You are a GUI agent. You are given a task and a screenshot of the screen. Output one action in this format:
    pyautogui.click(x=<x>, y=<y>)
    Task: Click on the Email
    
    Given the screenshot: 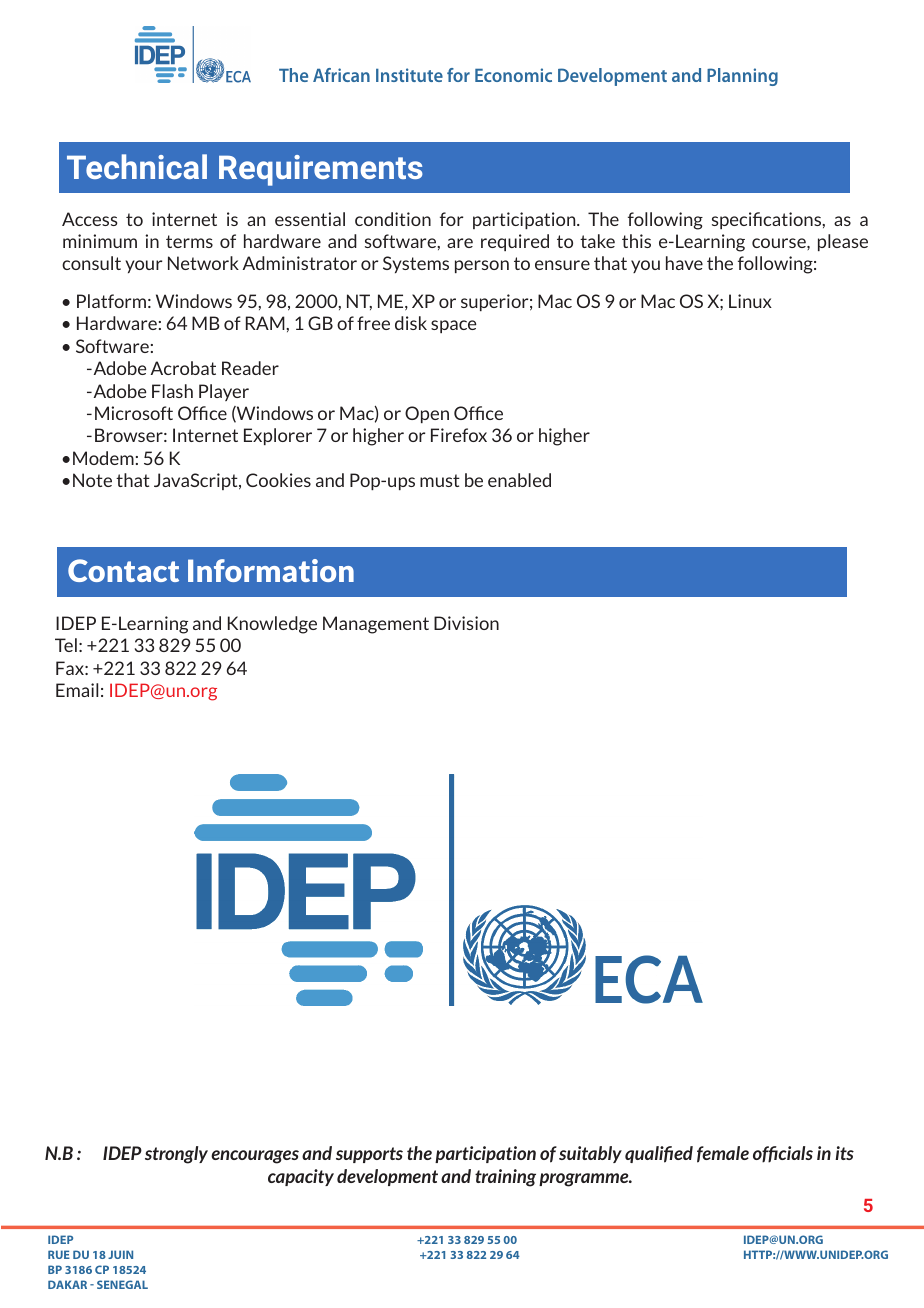 What is the action you would take?
    pyautogui.click(x=77, y=690)
